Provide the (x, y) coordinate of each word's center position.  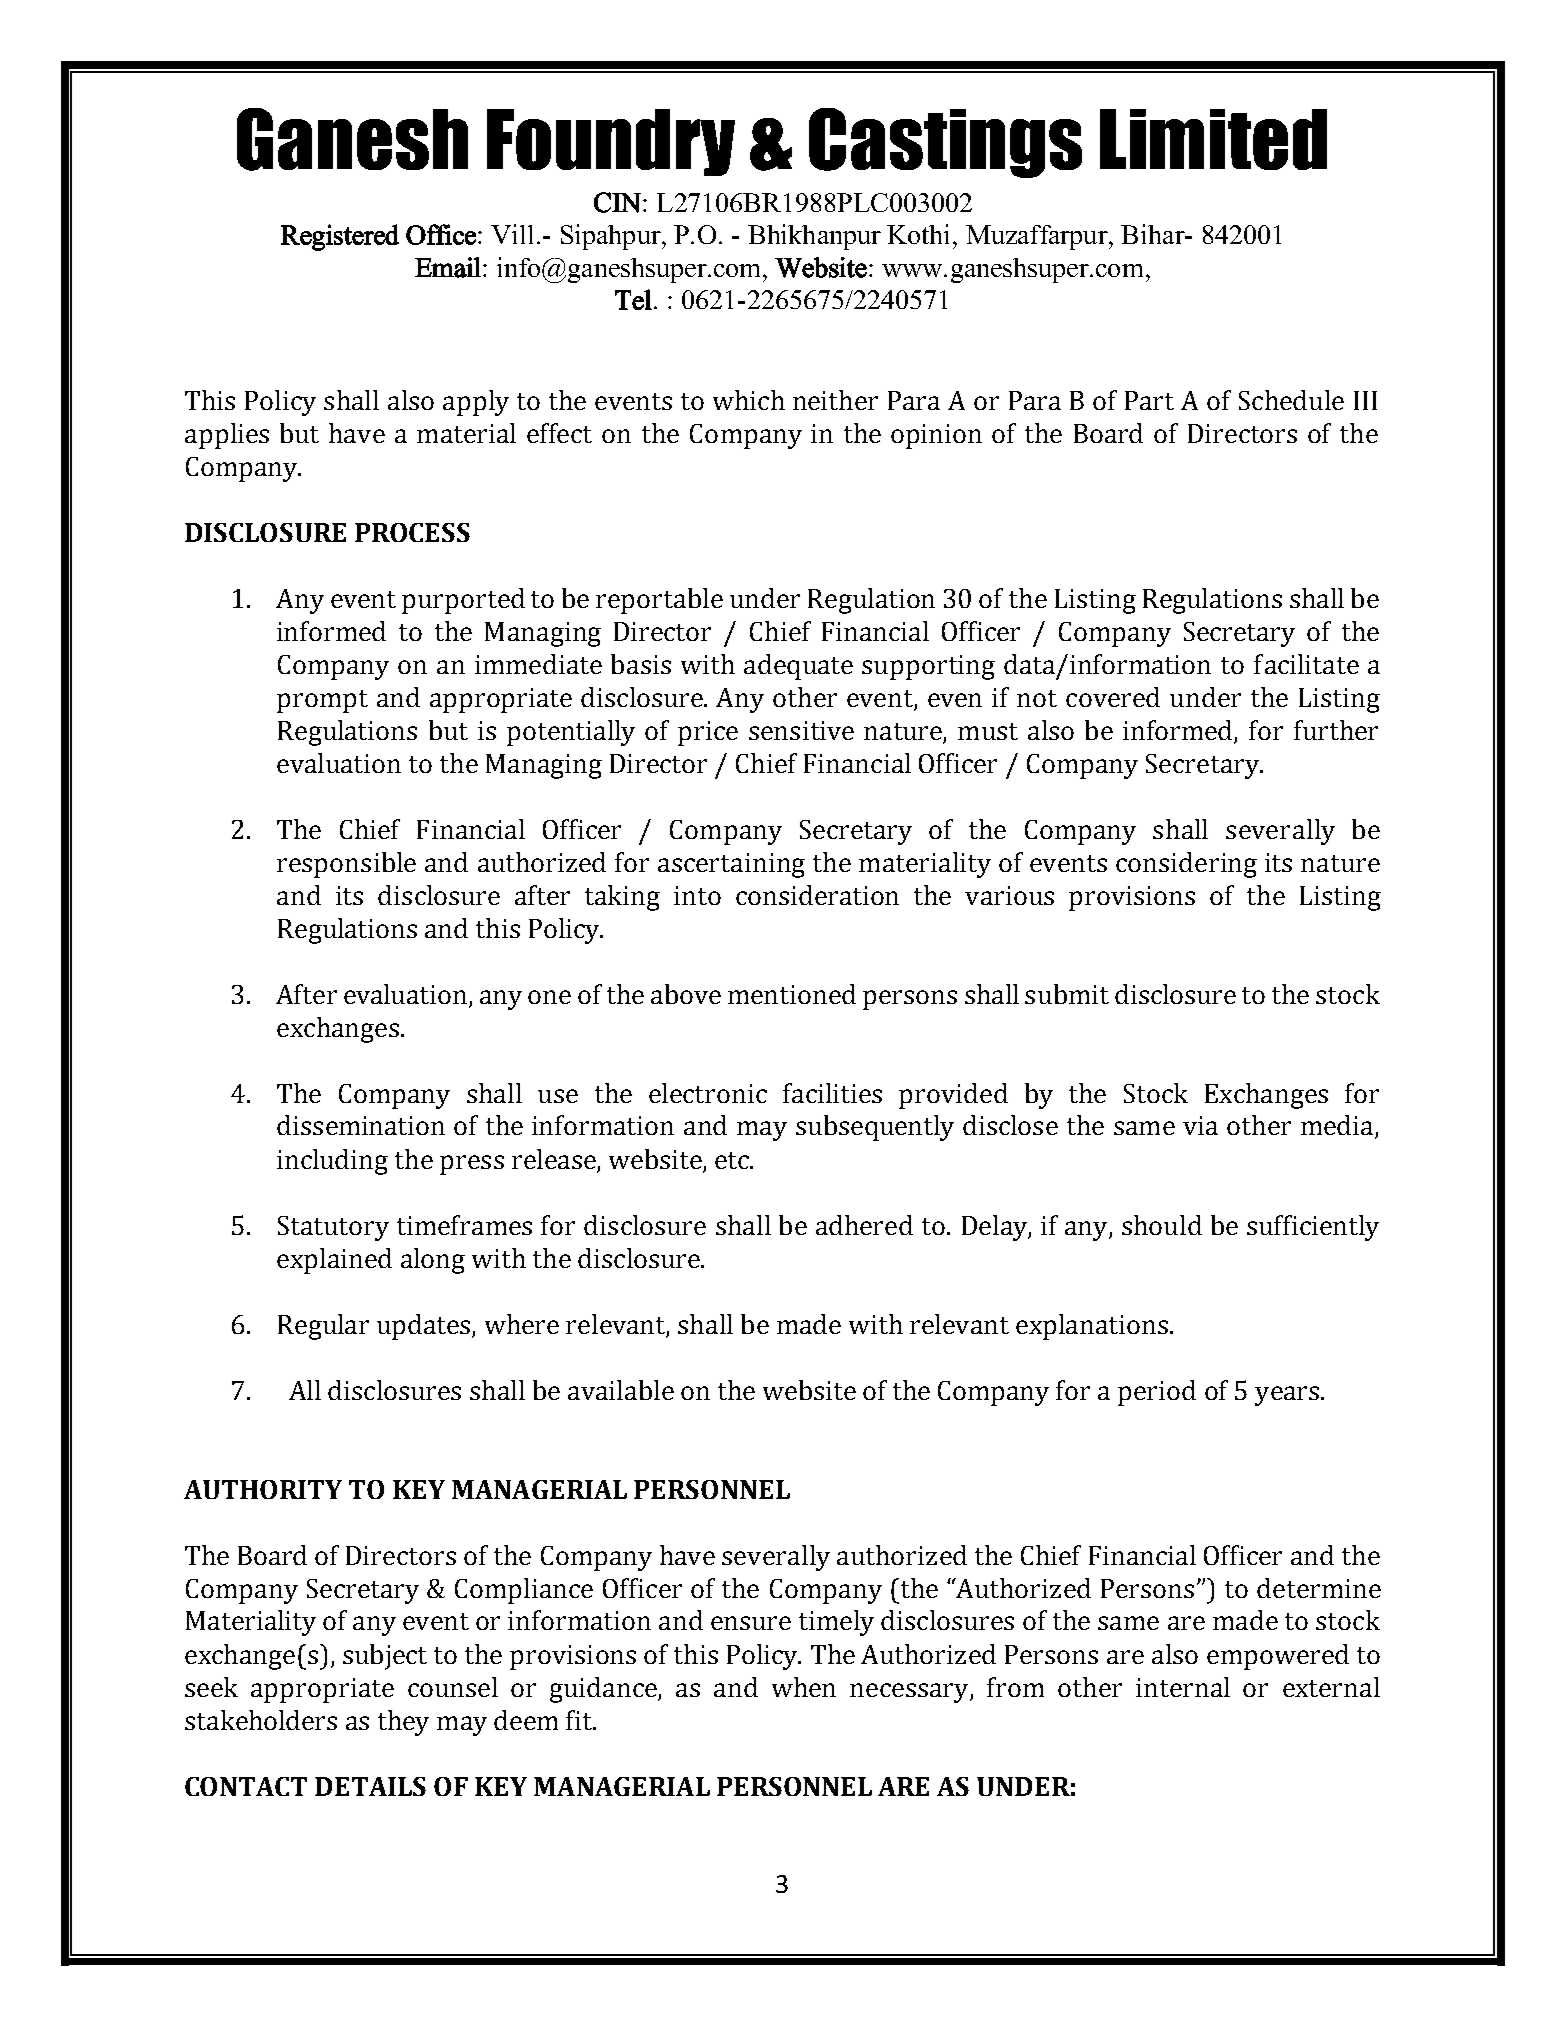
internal (1183, 1687)
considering (1186, 865)
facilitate (1306, 664)
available (621, 1390)
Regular (323, 1327)
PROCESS (412, 532)
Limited (1213, 139)
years (1287, 1396)
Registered (340, 237)
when (804, 1687)
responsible (346, 865)
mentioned (792, 994)
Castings (945, 143)
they (403, 1723)
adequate (798, 667)
